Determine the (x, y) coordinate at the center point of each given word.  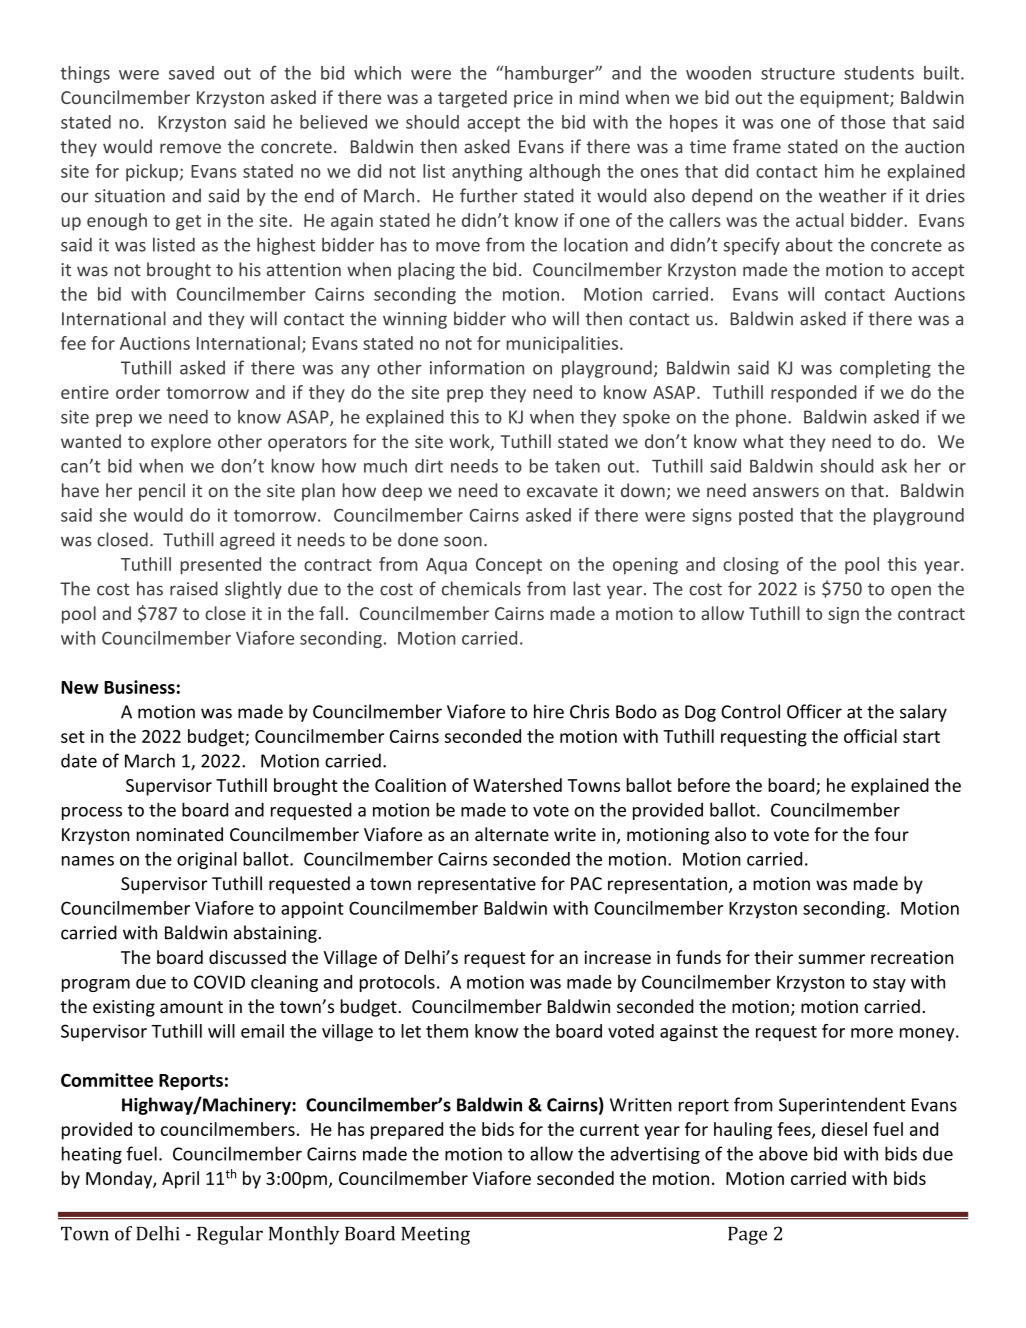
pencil (162, 492)
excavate (562, 491)
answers (786, 492)
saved (191, 73)
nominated (180, 834)
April (180, 1180)
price (533, 99)
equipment (845, 99)
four (891, 834)
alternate (512, 834)
